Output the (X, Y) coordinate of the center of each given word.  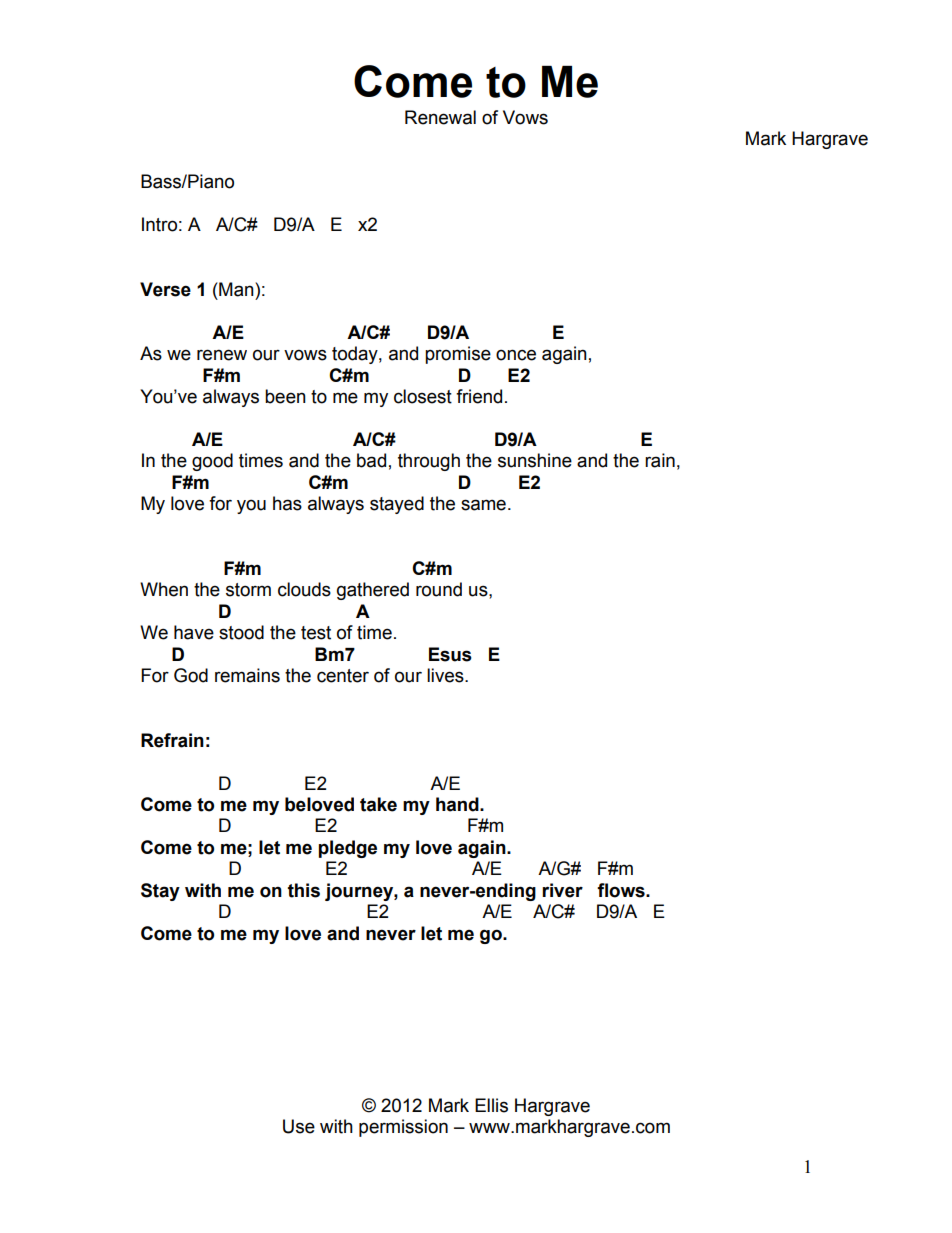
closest (423, 396)
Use (299, 1126)
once (516, 355)
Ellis (491, 1105)
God (191, 675)
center (343, 676)
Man (236, 289)
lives (446, 675)
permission (403, 1128)
